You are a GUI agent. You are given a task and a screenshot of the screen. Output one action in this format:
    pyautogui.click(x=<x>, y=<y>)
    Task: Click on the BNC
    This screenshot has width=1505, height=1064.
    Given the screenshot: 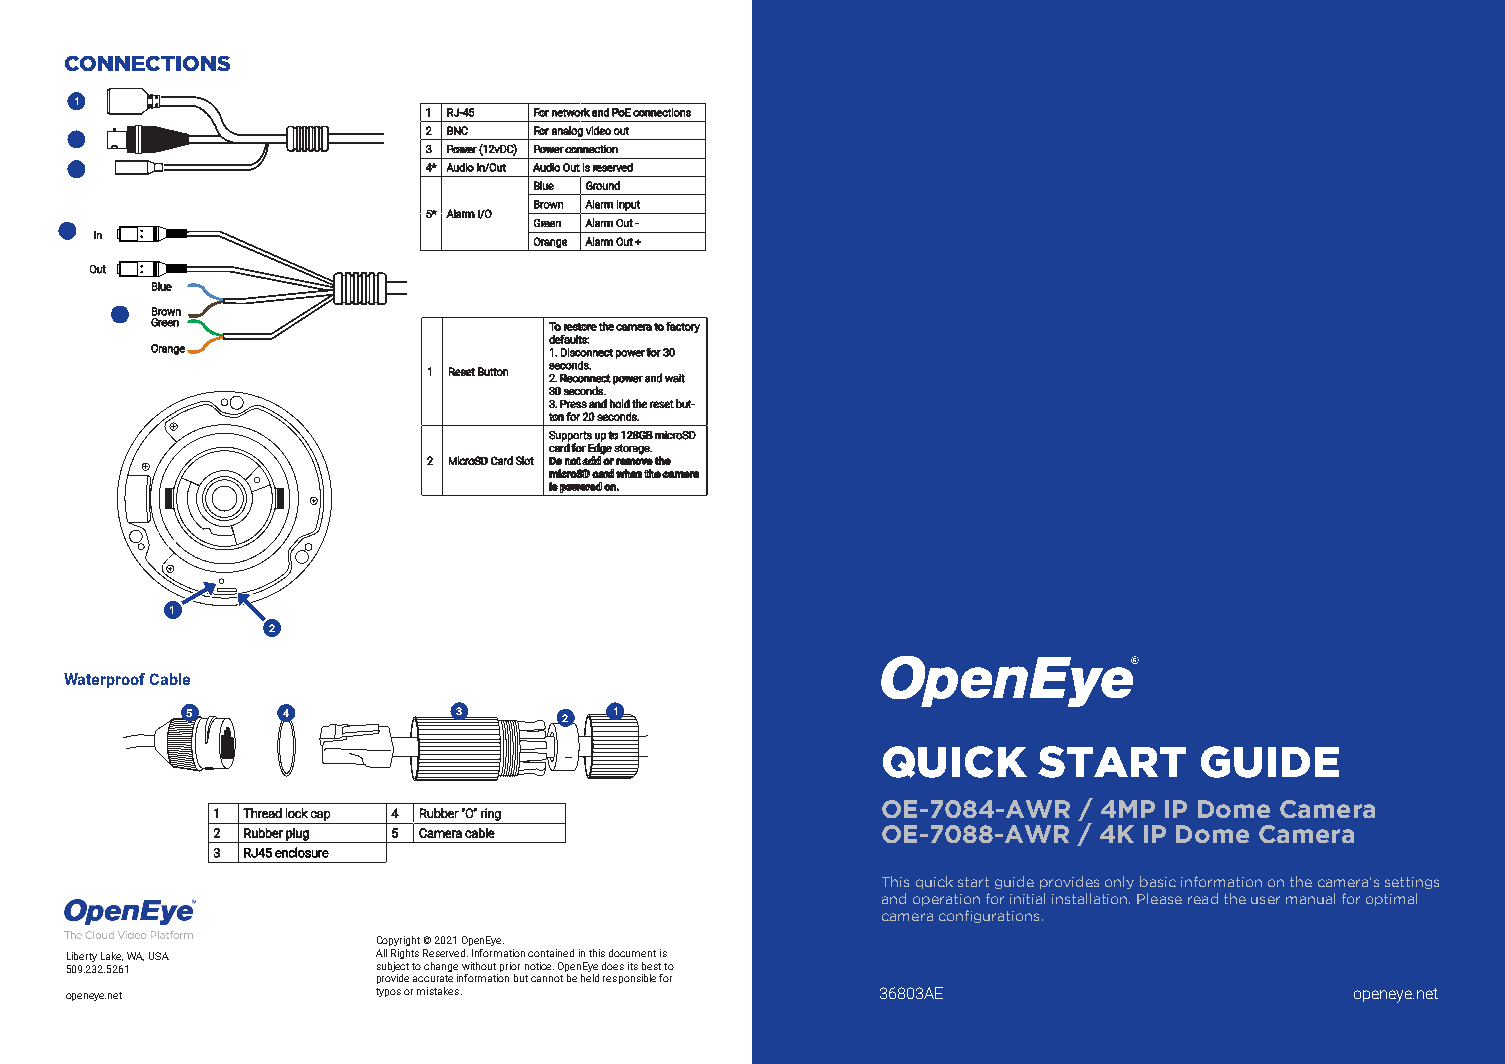 What is the action you would take?
    pyautogui.click(x=457, y=130)
